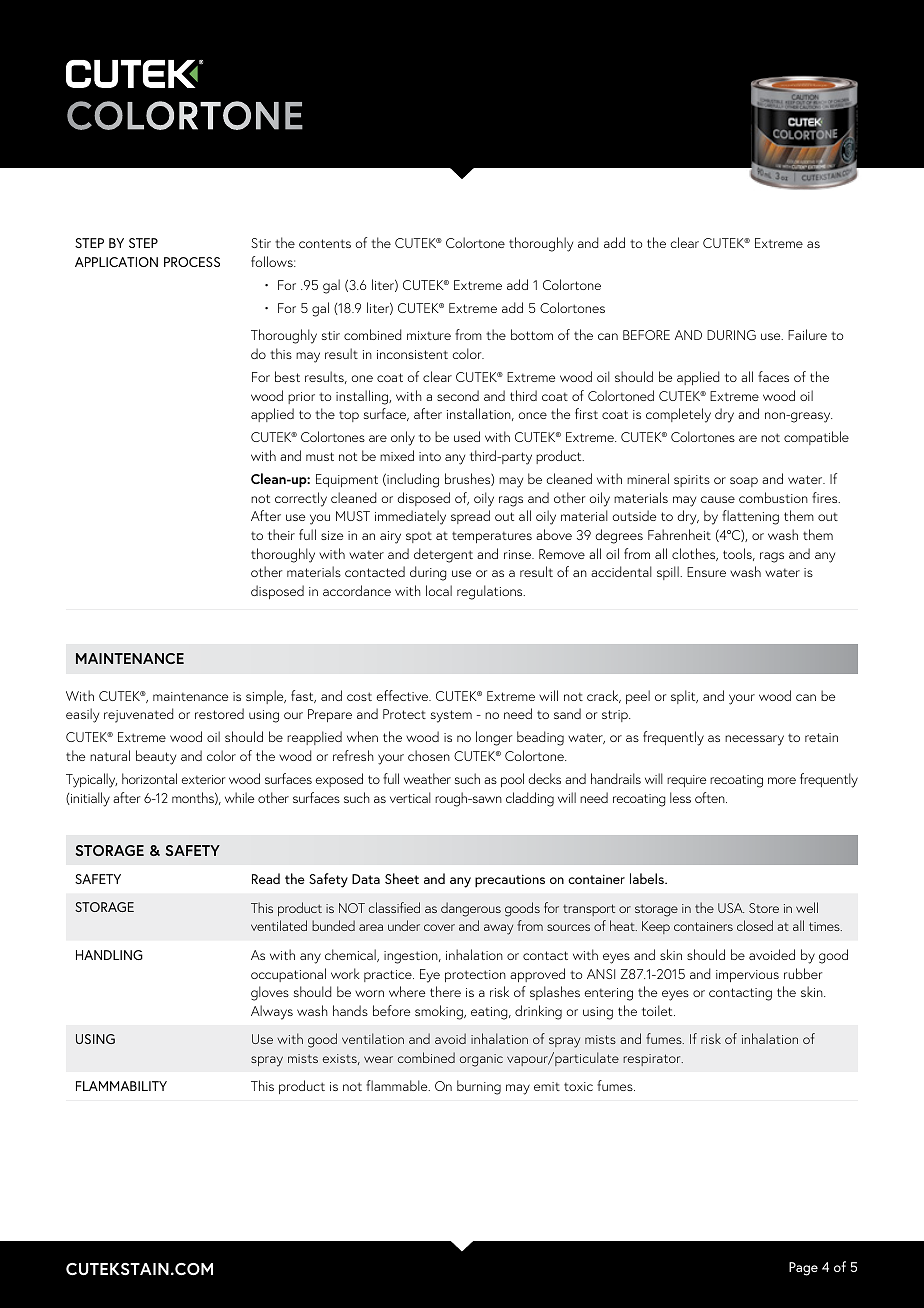  What do you see at coordinates (807, 334) in the image?
I see `Failure` at bounding box center [807, 334].
